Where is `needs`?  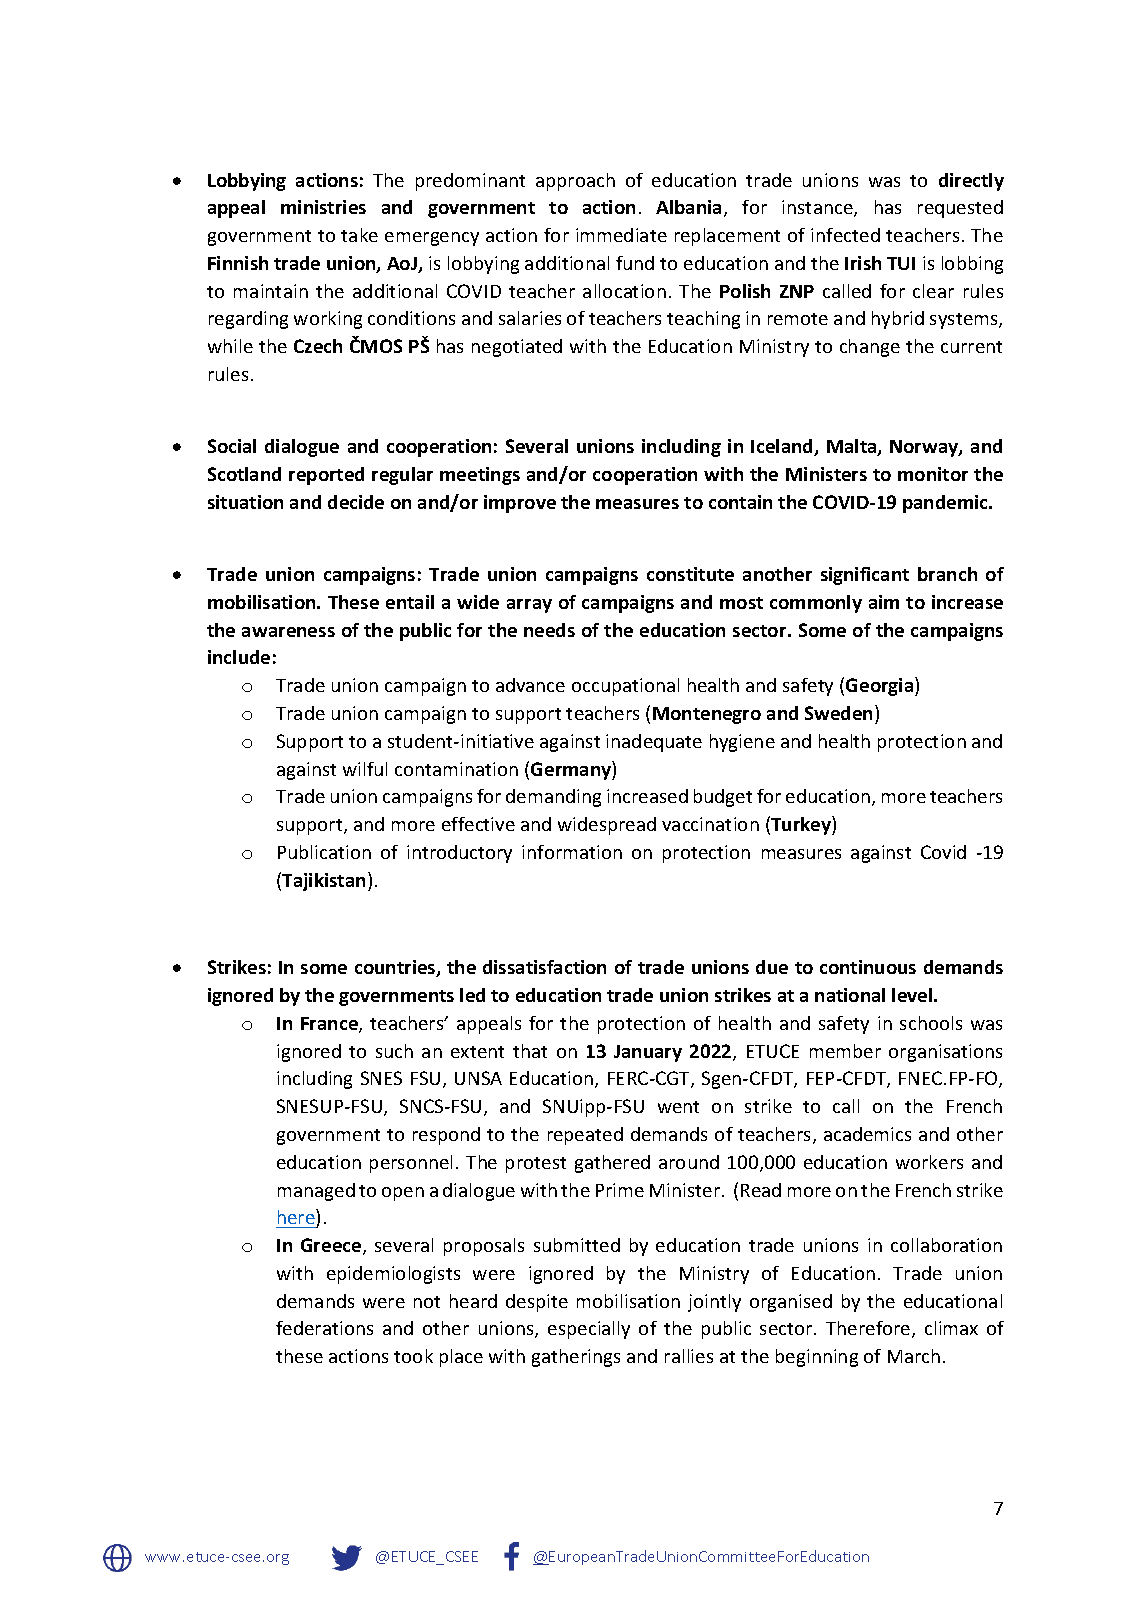 needs is located at coordinates (549, 630).
